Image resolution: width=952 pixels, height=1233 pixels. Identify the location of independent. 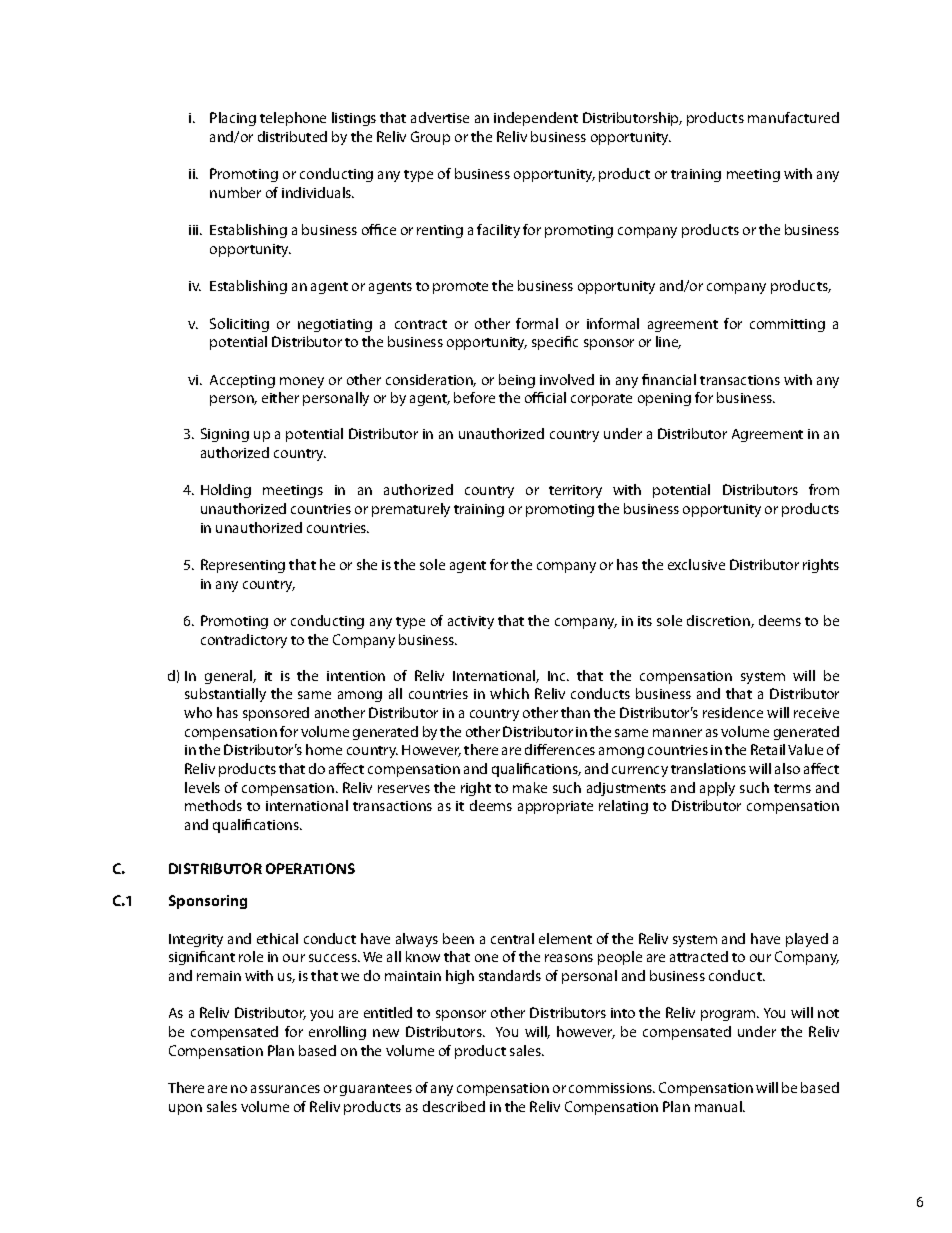
(536, 119).
